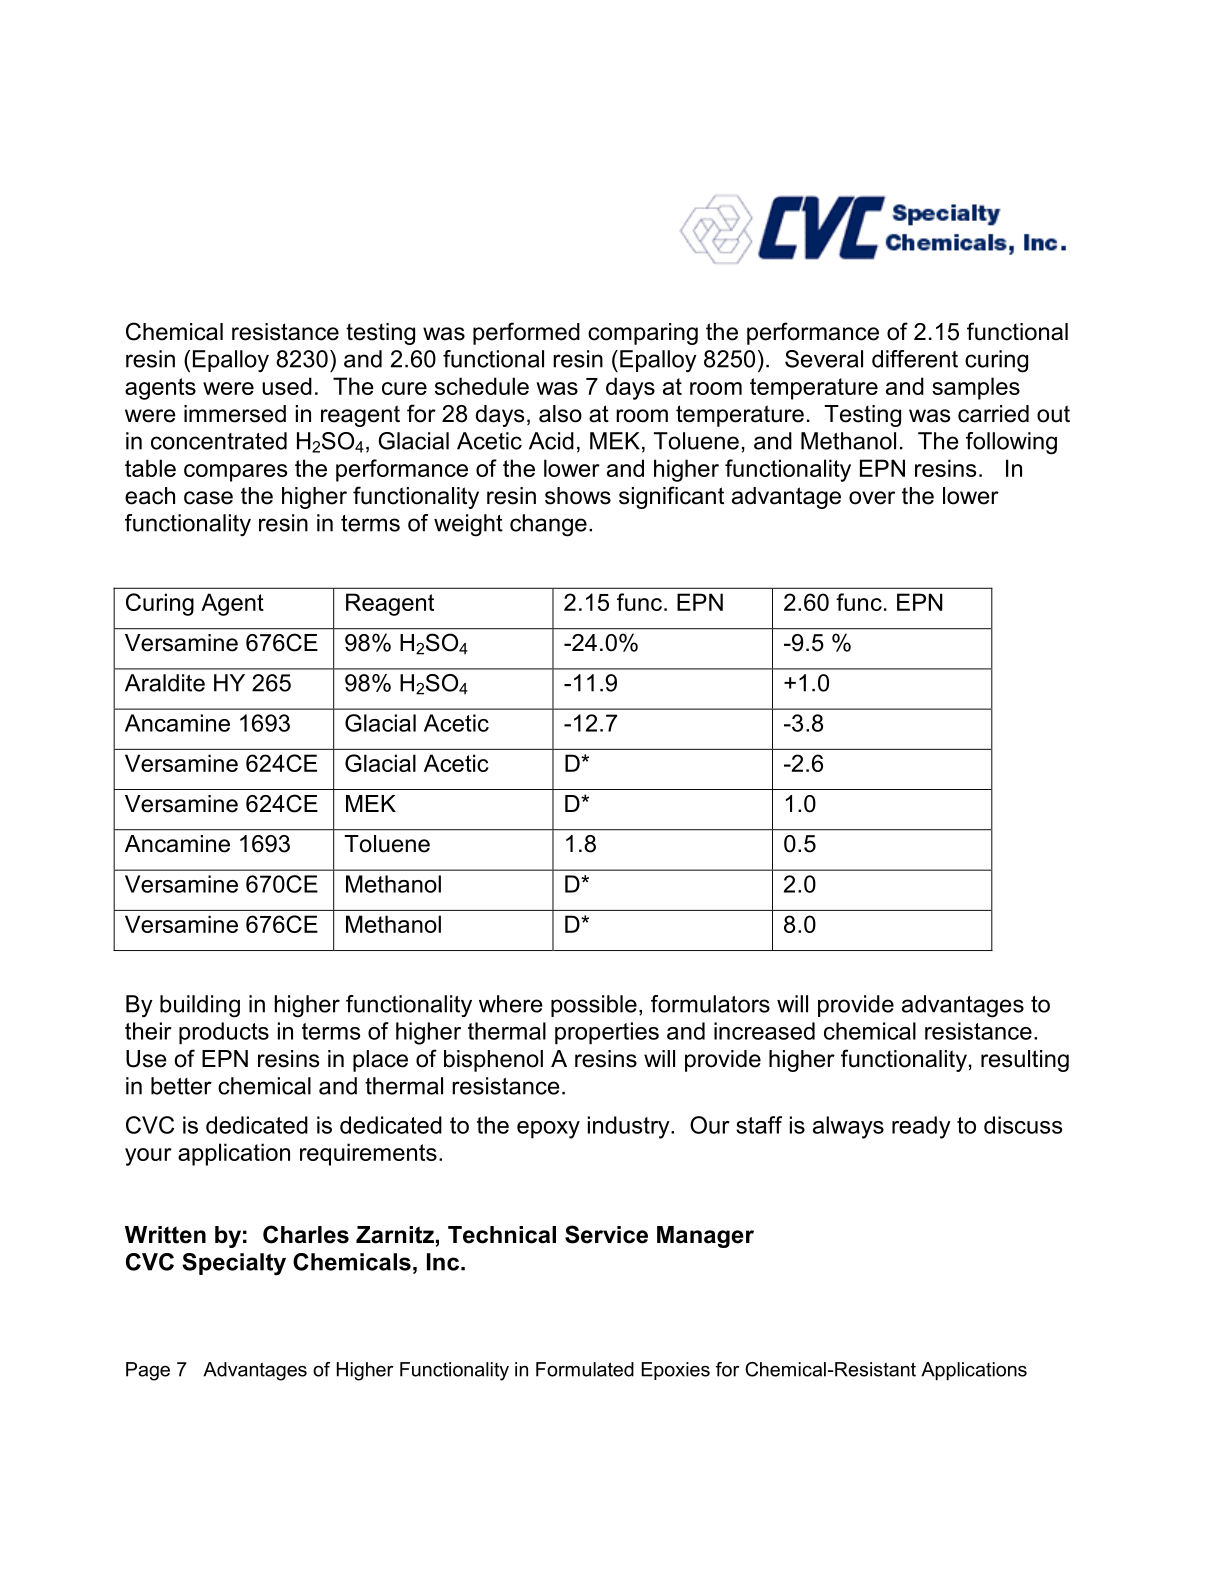  What do you see at coordinates (148, 1371) in the image?
I see `Page` at bounding box center [148, 1371].
